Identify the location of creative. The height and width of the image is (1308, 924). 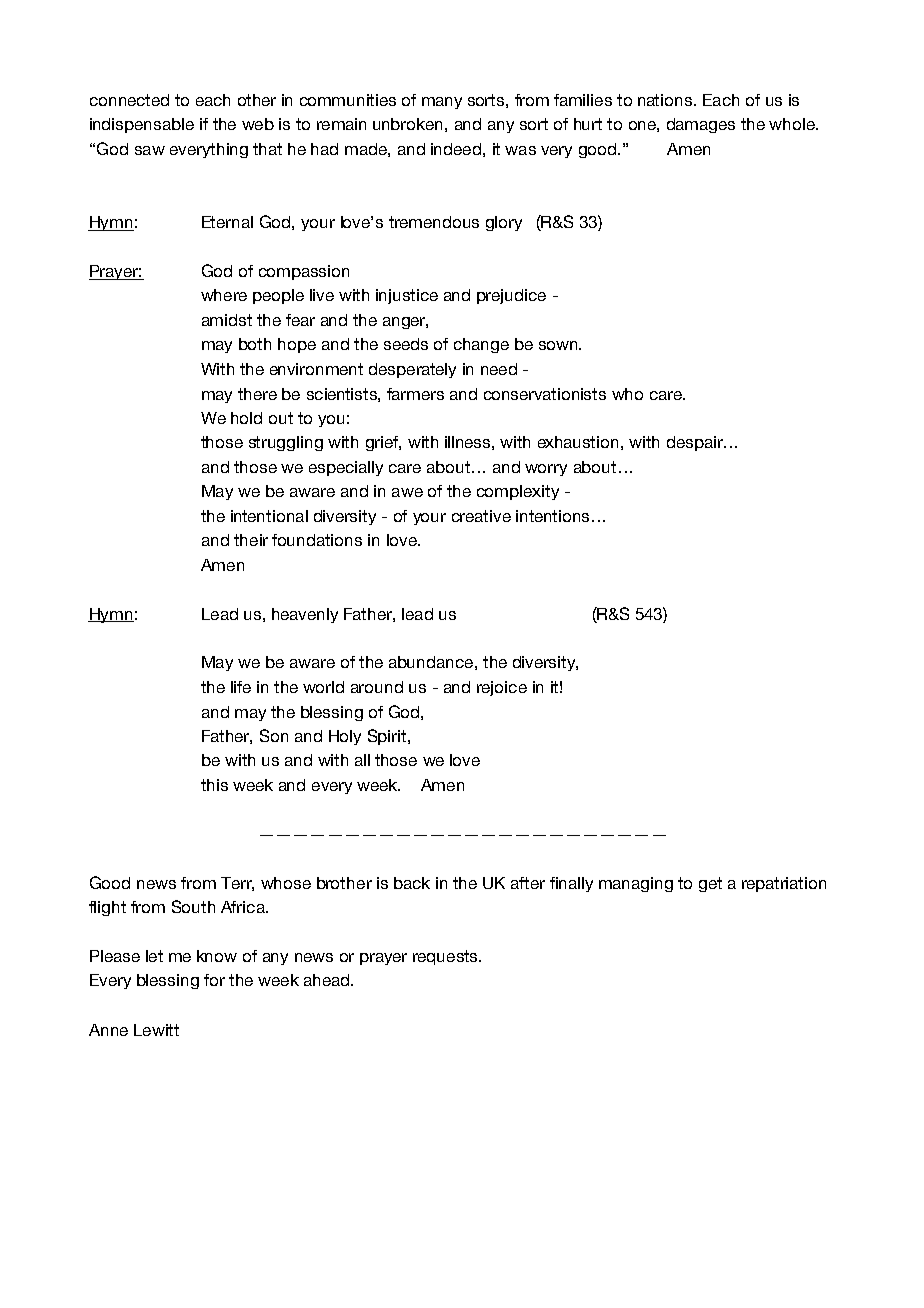
(481, 516).
